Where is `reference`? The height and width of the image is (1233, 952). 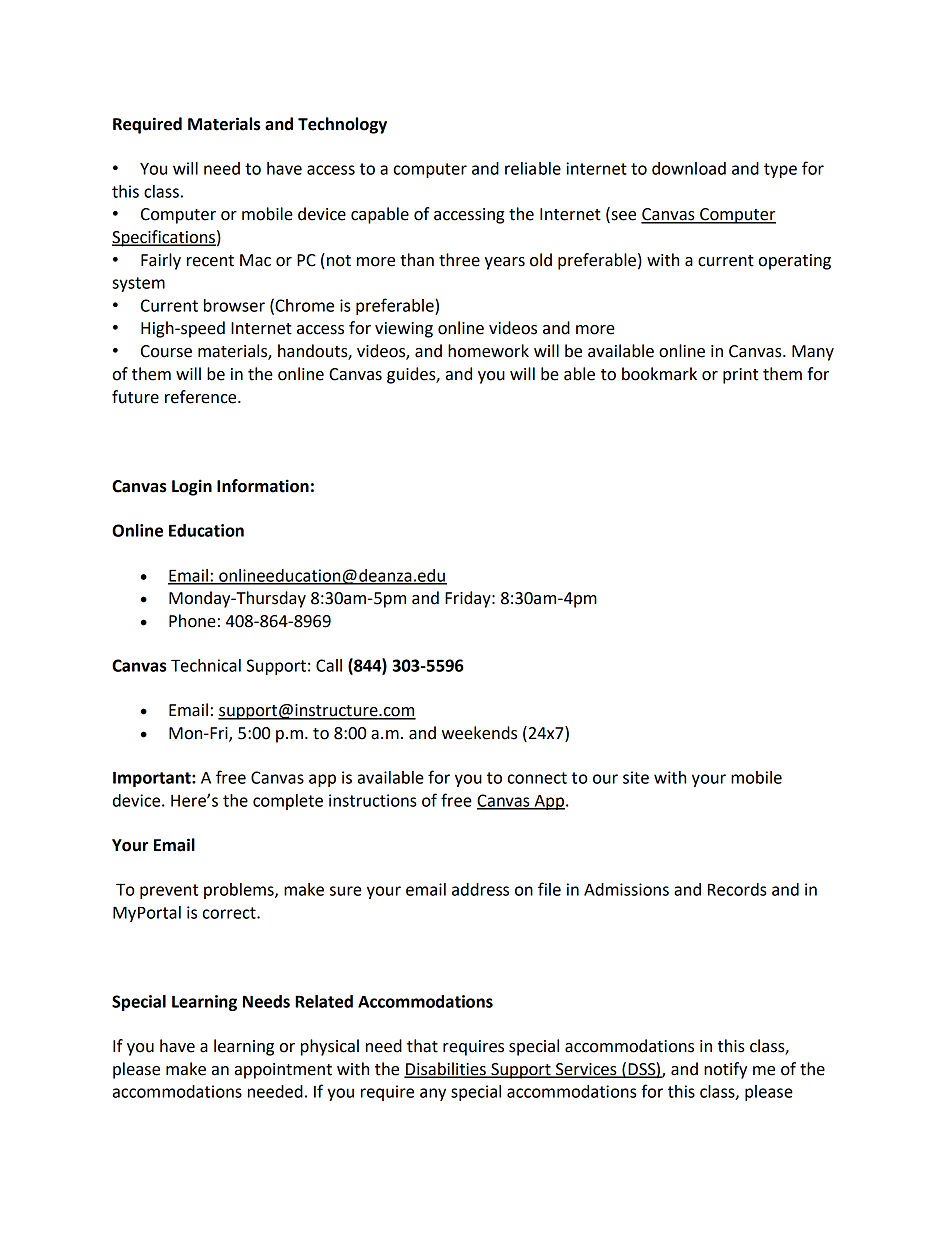
reference is located at coordinates (202, 397).
